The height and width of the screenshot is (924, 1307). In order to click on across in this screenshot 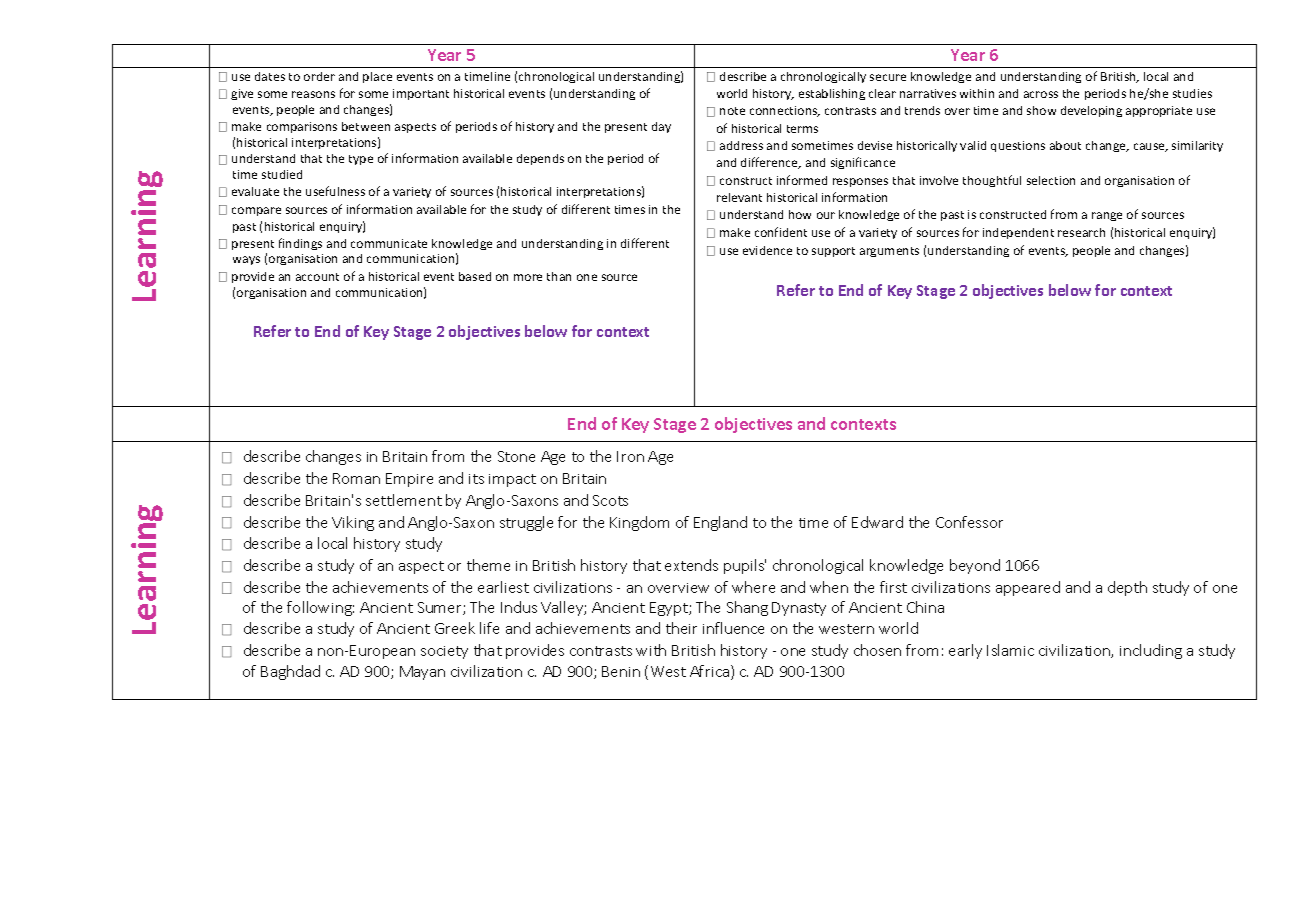, I will do `click(1041, 94)`.
